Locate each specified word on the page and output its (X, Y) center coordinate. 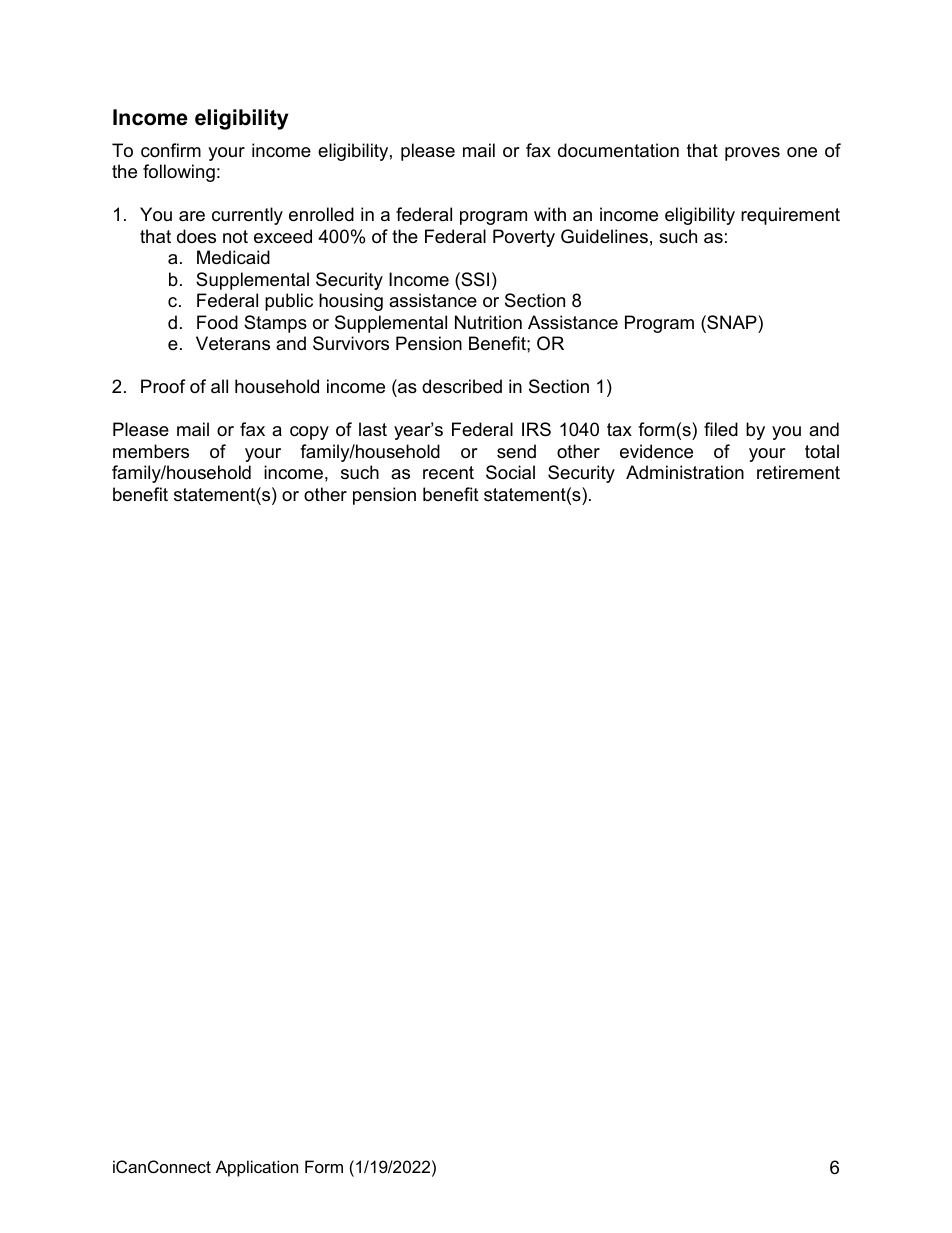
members (151, 451)
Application (257, 1168)
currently (247, 216)
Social (510, 472)
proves (752, 154)
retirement (798, 472)
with (550, 214)
